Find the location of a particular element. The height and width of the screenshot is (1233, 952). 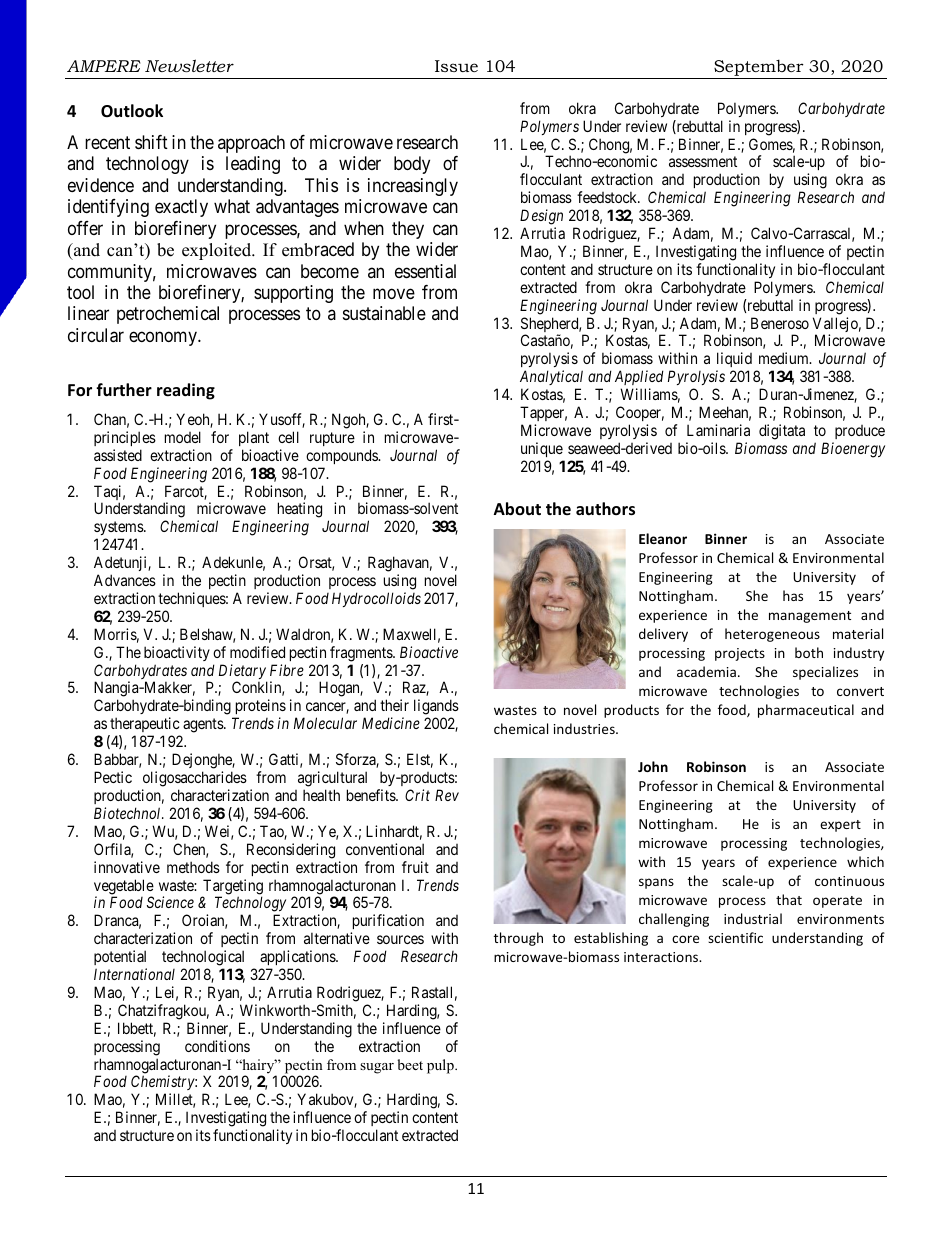

September is located at coordinates (759, 67).
